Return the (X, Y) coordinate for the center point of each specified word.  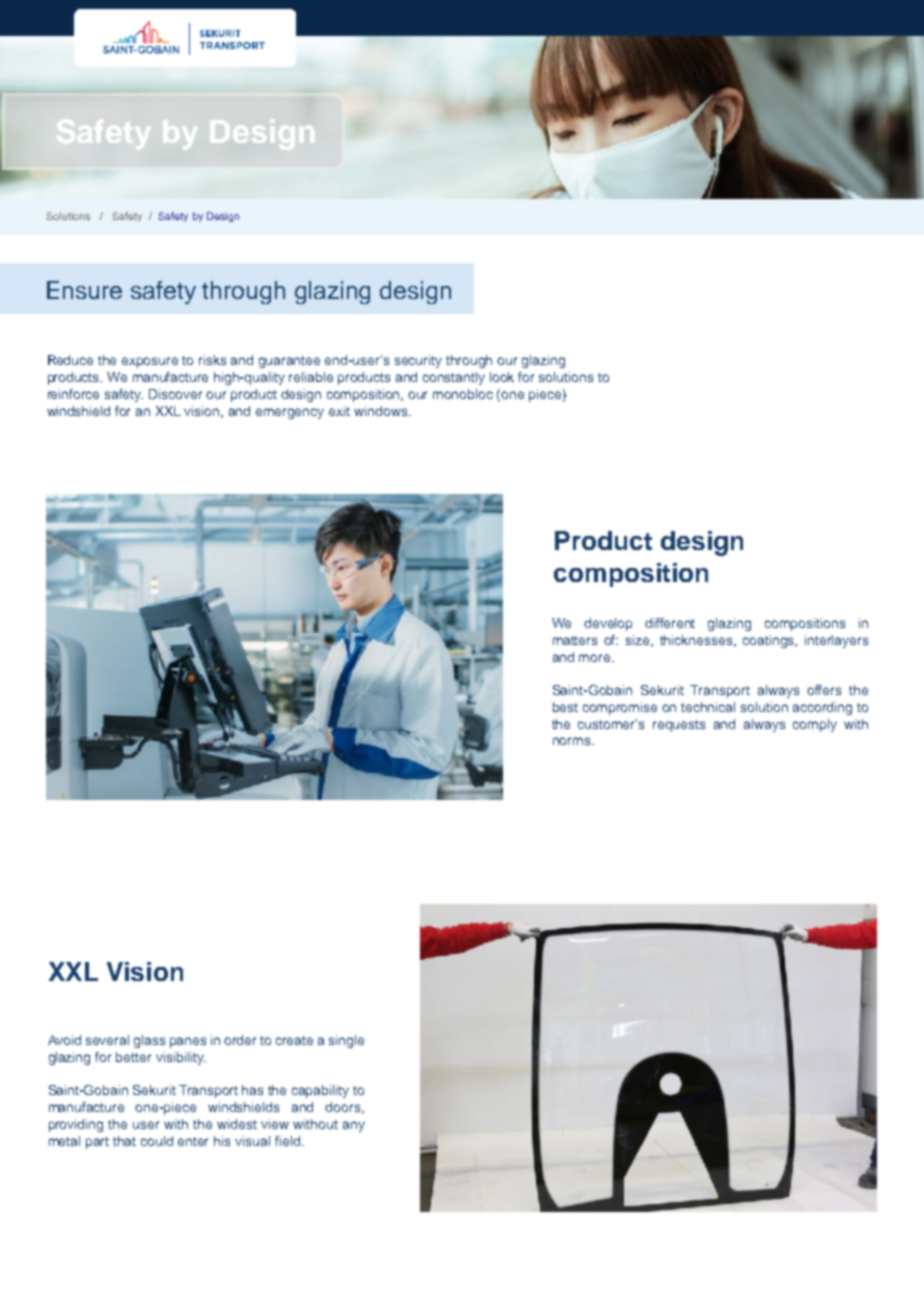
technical (708, 707)
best (565, 707)
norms (573, 741)
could (157, 1141)
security (418, 361)
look (502, 377)
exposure (150, 362)
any (354, 1126)
